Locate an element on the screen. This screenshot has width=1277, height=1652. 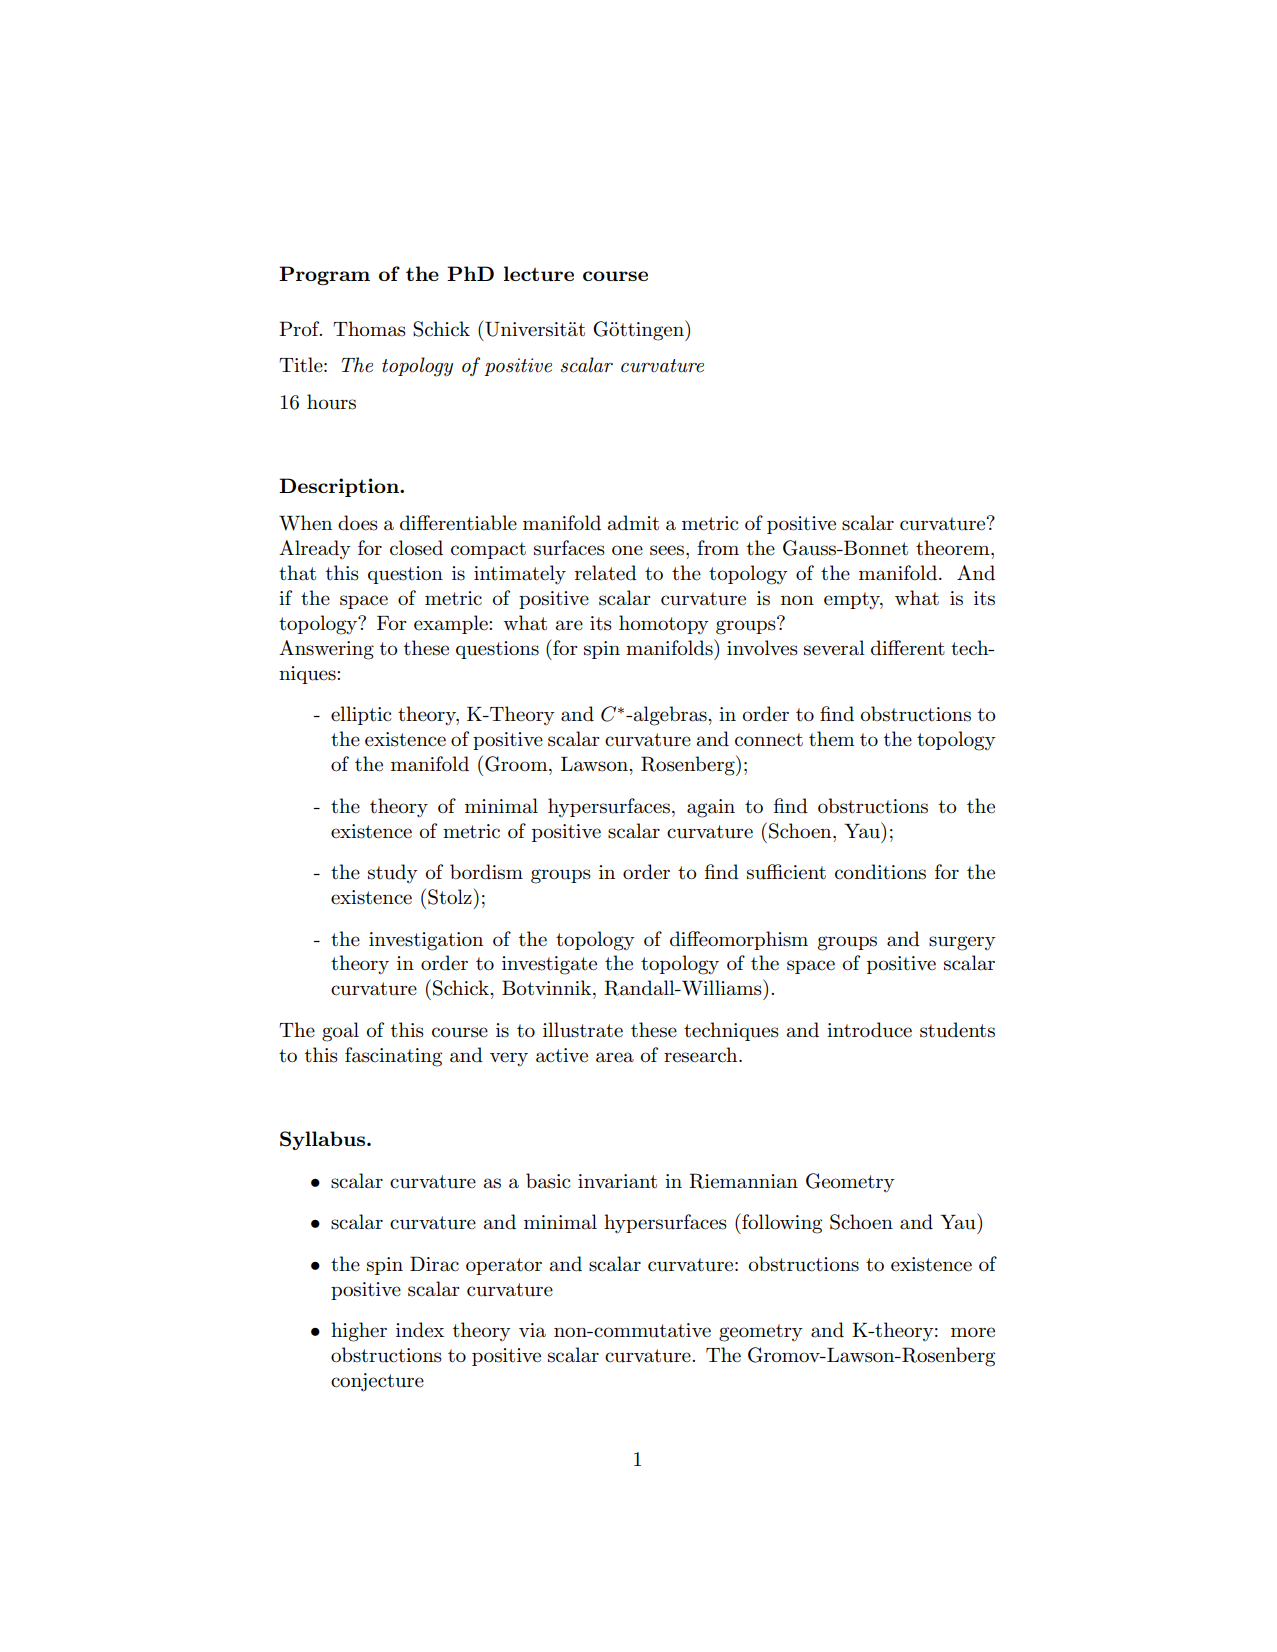
study is located at coordinates (393, 873).
